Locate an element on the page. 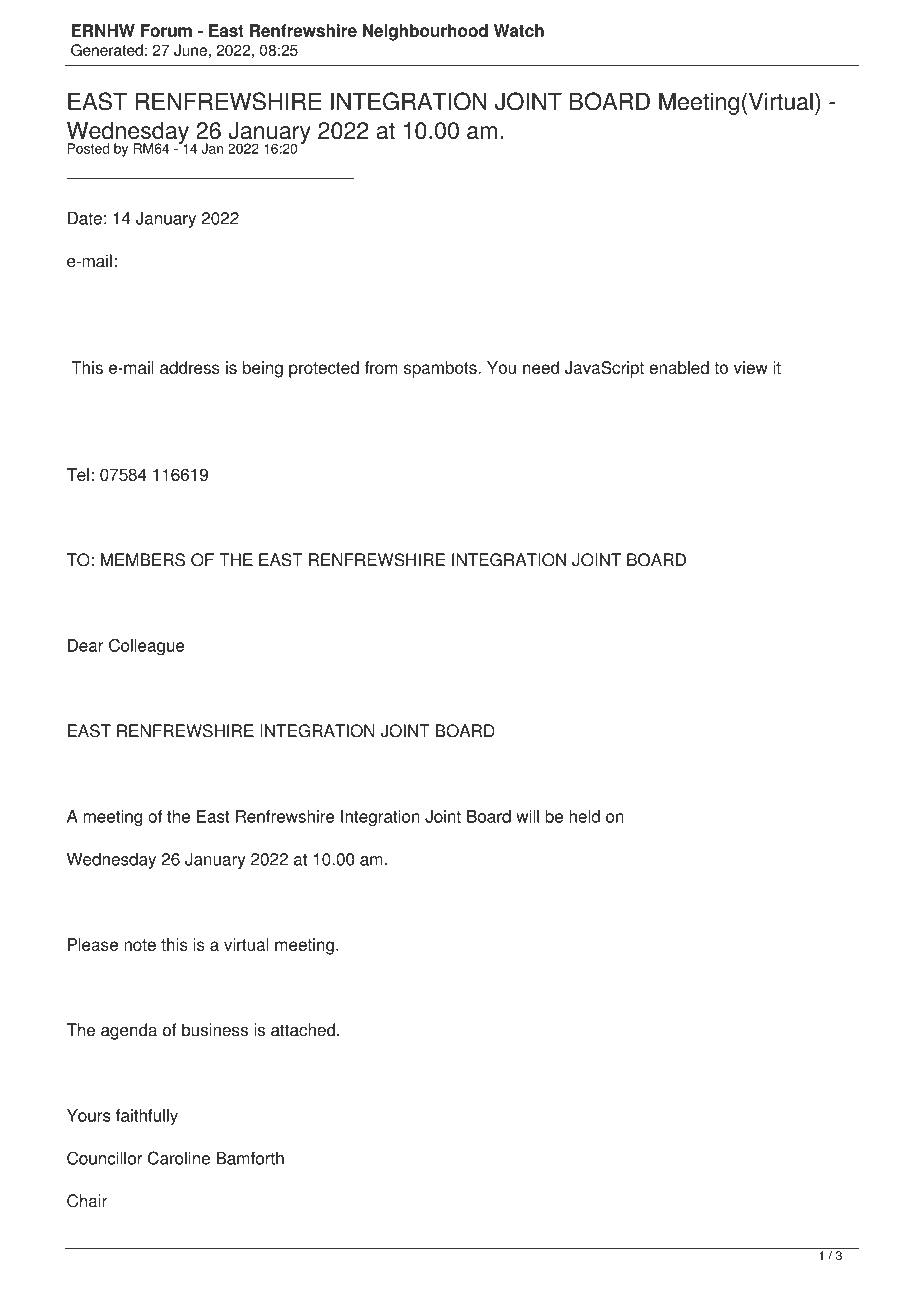  MEMBERS is located at coordinates (143, 560).
